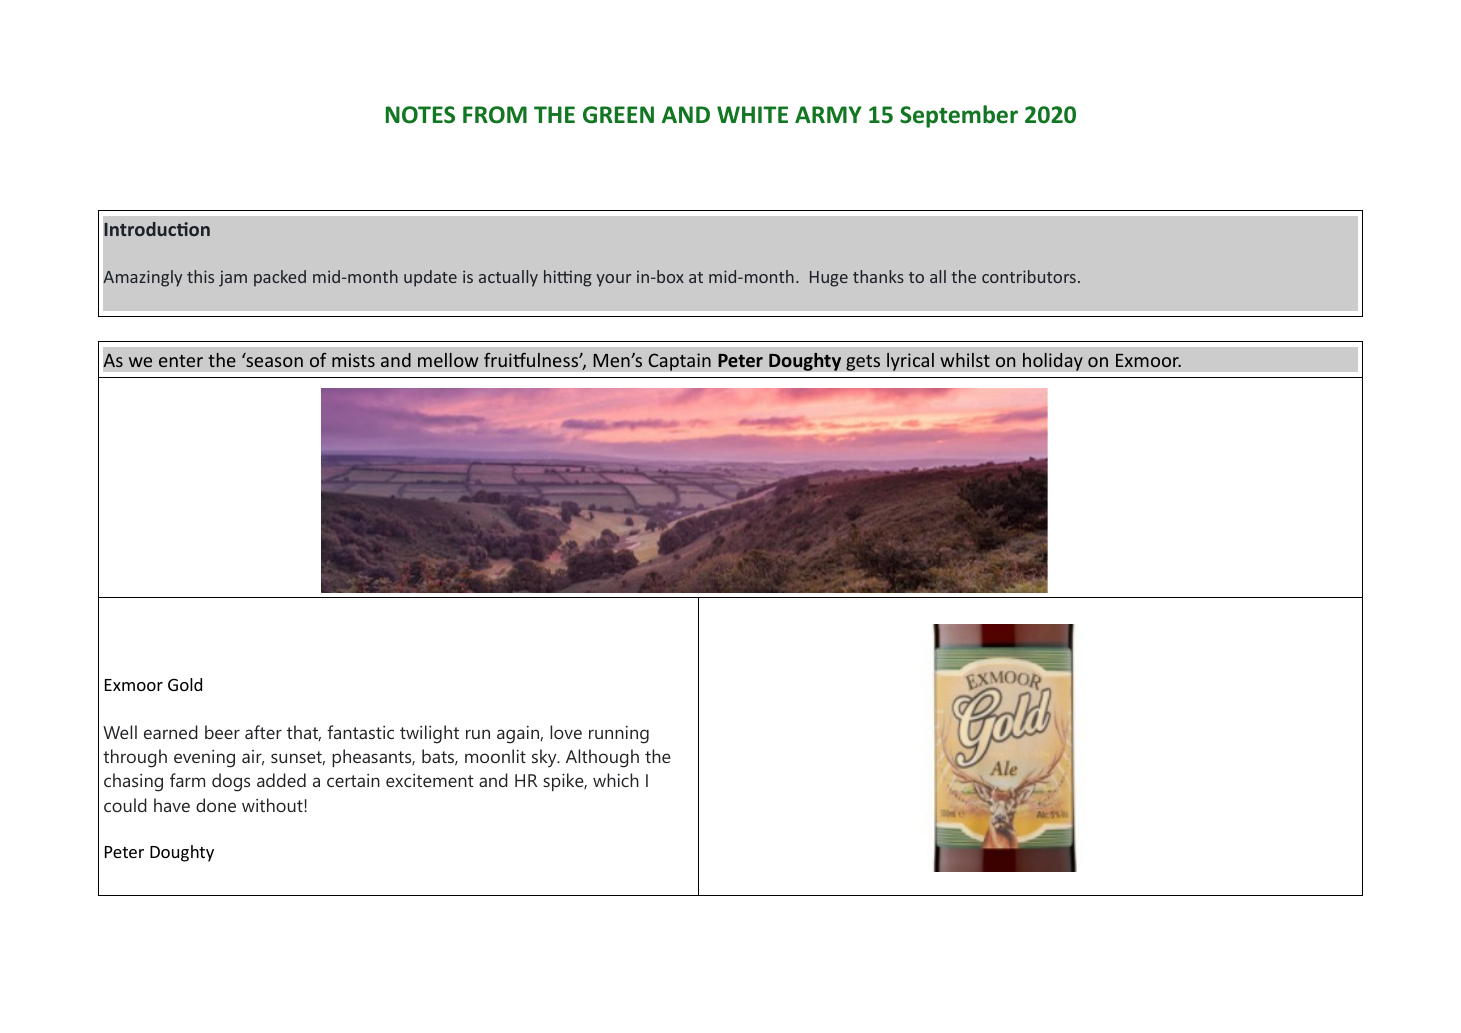 Image resolution: width=1461 pixels, height=1033 pixels. I want to click on jam, so click(233, 278).
